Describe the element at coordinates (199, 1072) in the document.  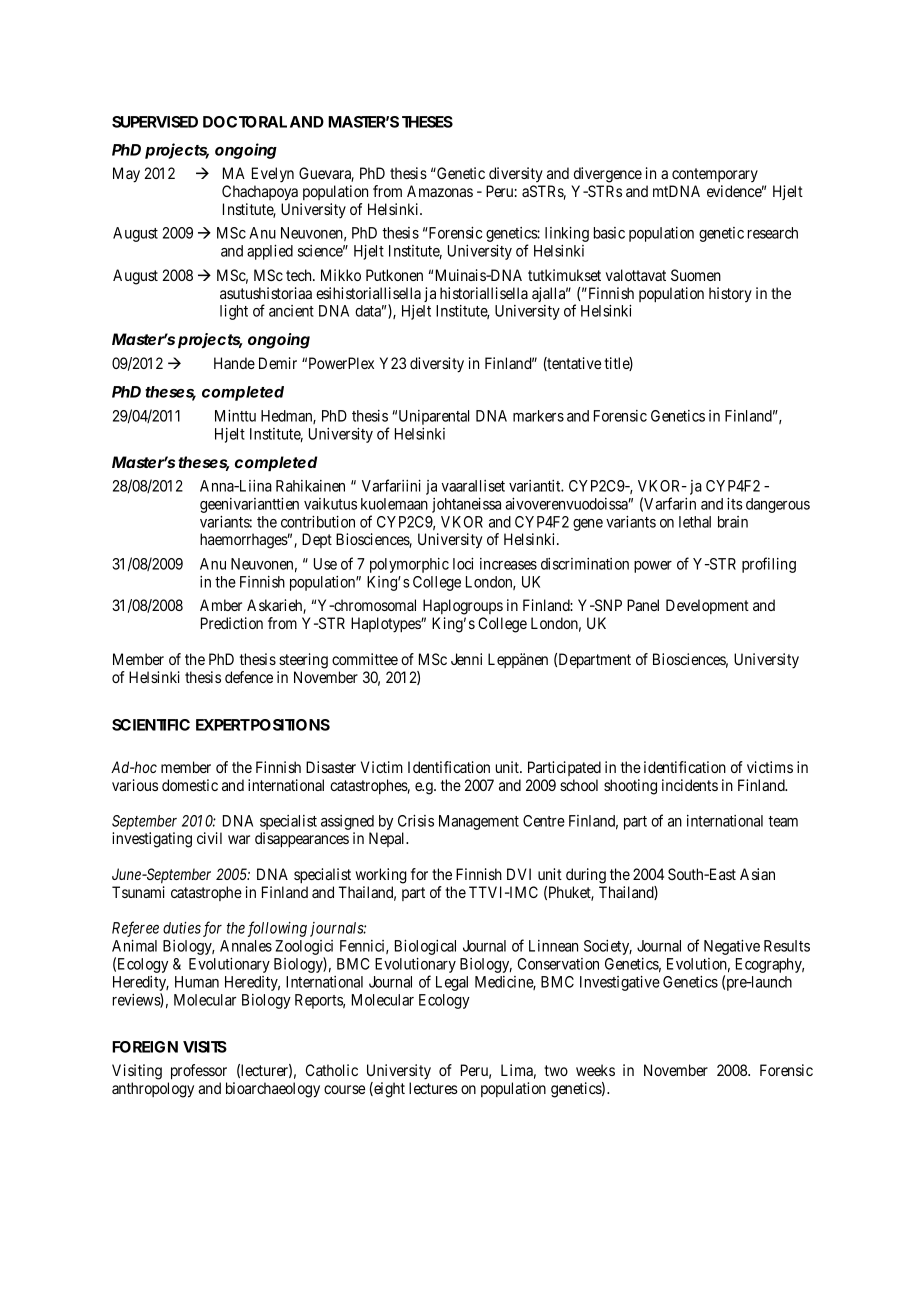
I see `professor` at that location.
